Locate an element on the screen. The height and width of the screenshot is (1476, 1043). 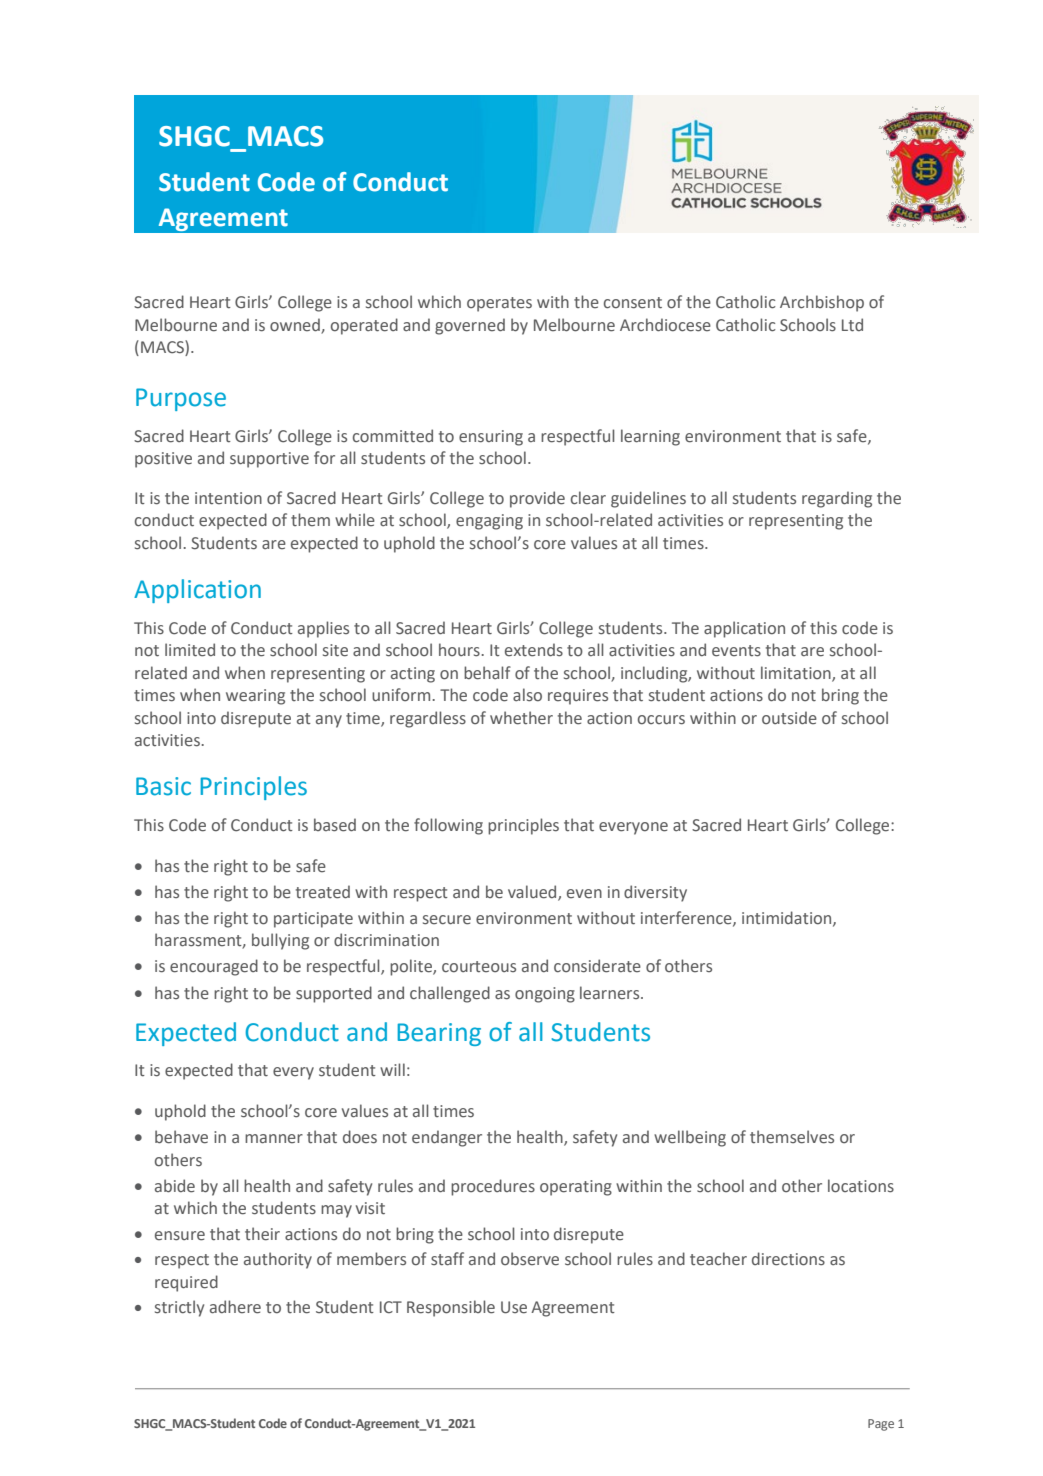
ongoing is located at coordinates (545, 995).
